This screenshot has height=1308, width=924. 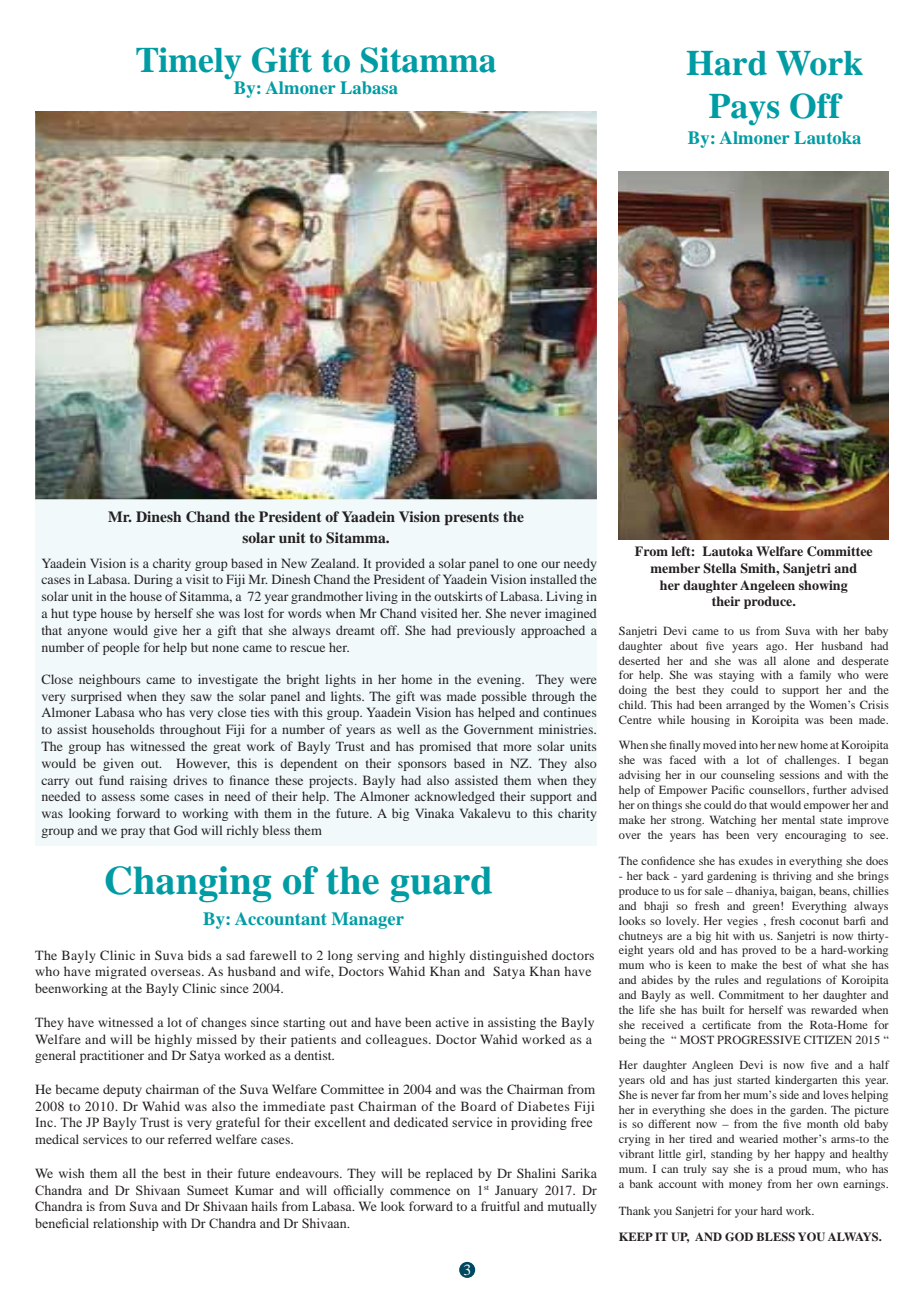 What do you see at coordinates (71, 1173) in the screenshot?
I see `wish` at bounding box center [71, 1173].
